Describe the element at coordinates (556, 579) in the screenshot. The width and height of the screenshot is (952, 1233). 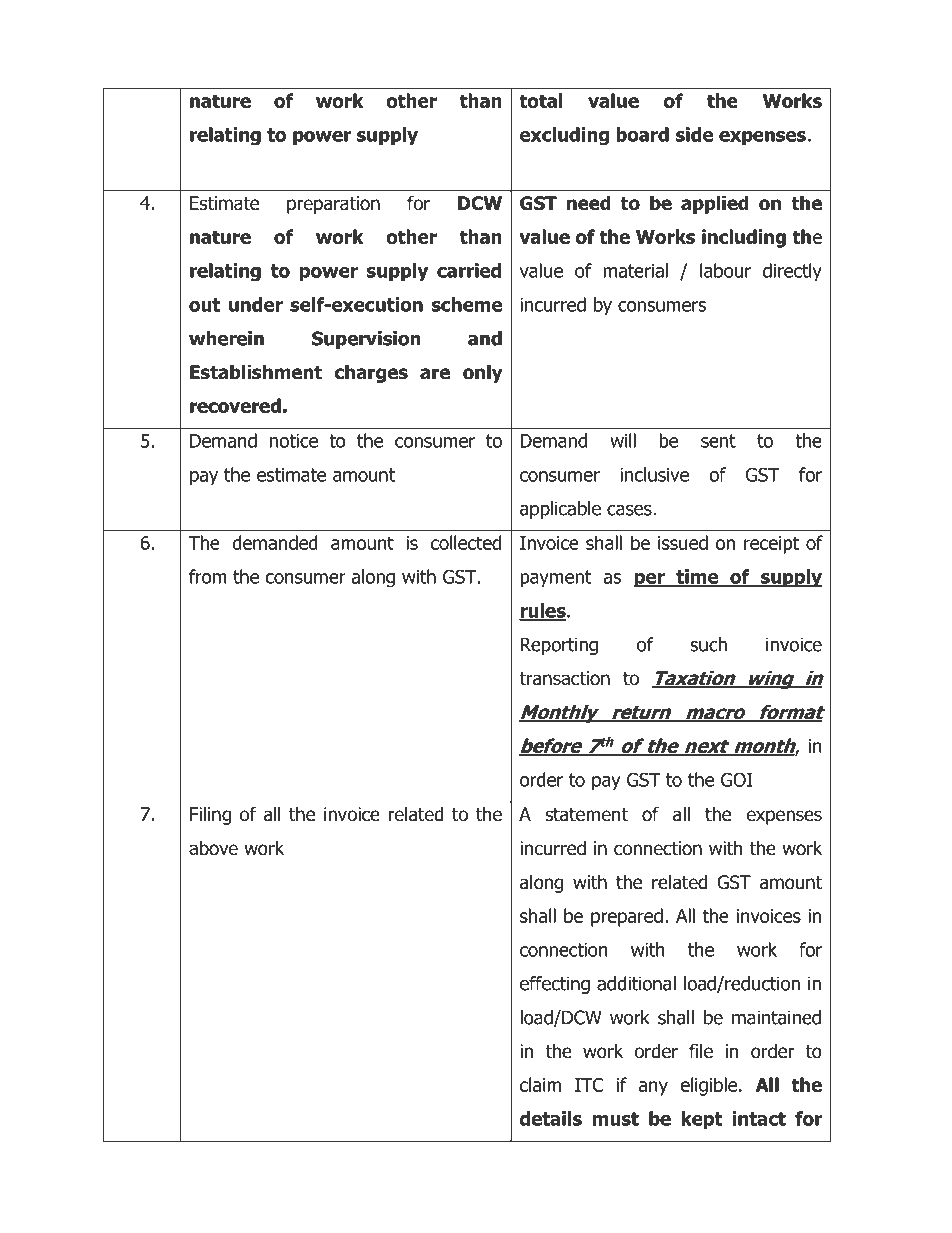
I see `payment` at that location.
